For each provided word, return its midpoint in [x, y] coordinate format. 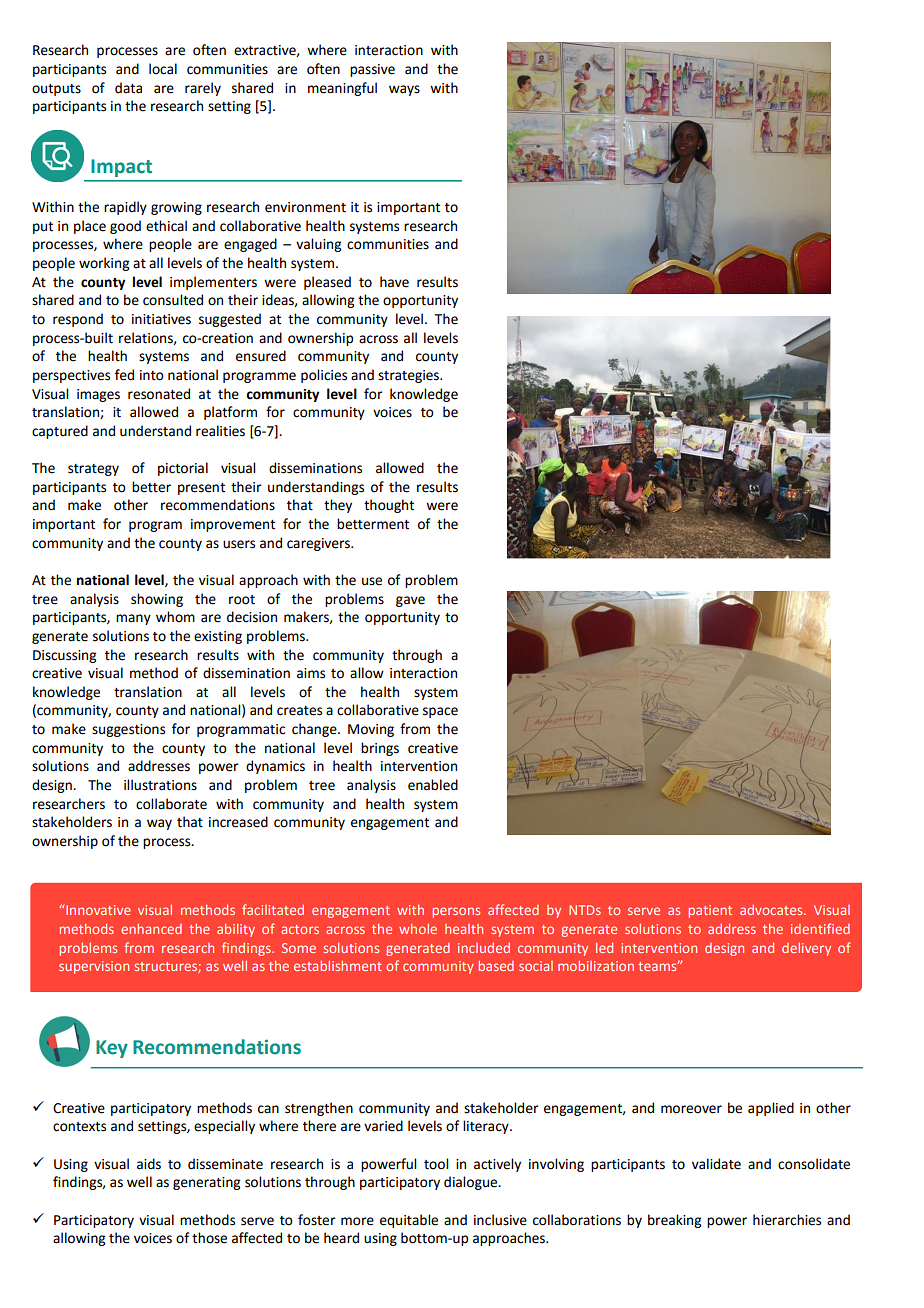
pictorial [183, 469]
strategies [409, 376]
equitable [409, 1221]
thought [389, 506]
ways [404, 90]
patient [710, 911]
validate [716, 1164]
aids [149, 1164]
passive [372, 70]
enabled [433, 785]
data [128, 88]
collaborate [171, 804]
